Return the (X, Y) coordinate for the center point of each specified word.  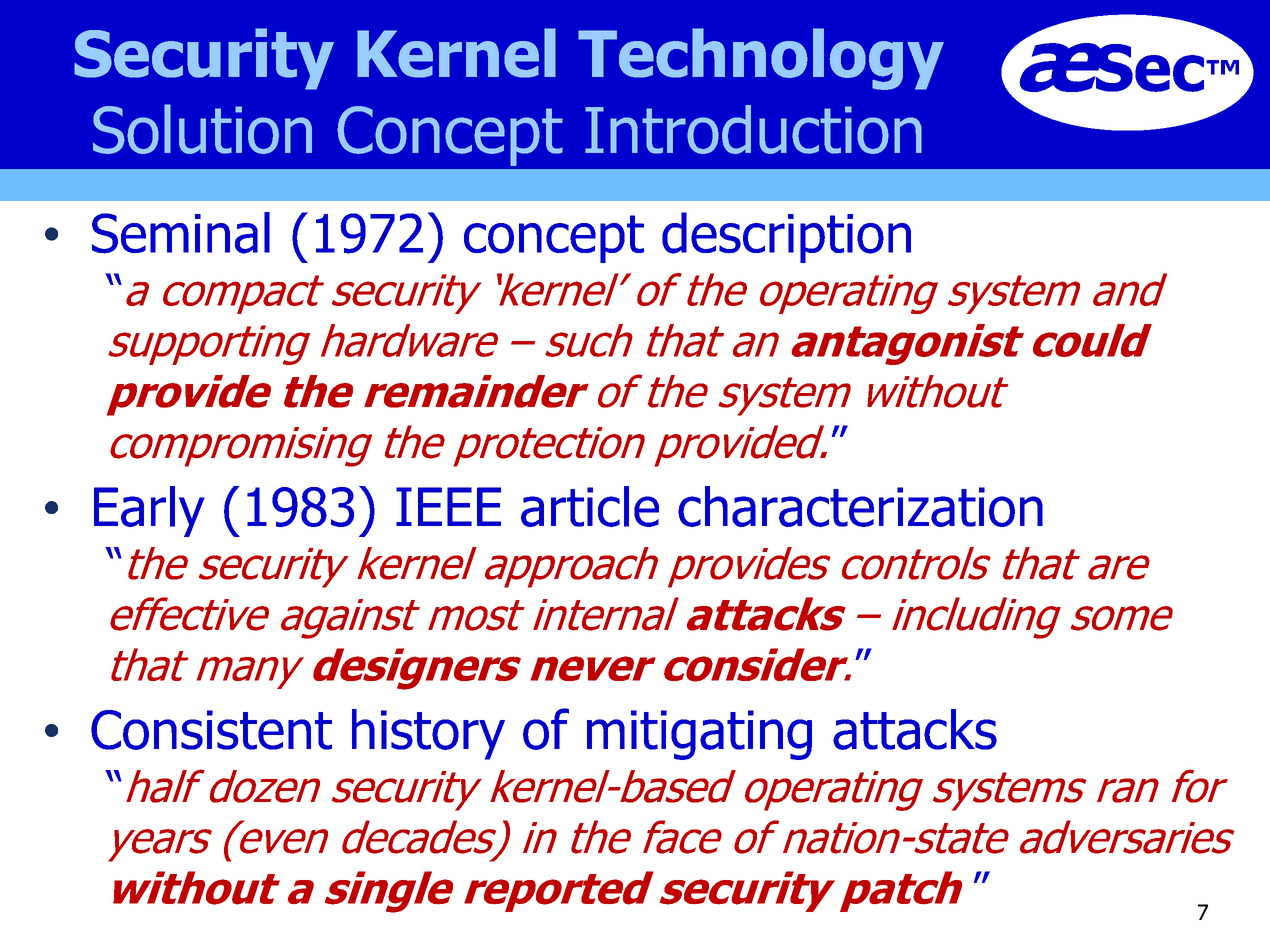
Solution (202, 129)
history (428, 734)
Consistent (211, 730)
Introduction (753, 129)
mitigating (699, 735)
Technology (761, 59)
